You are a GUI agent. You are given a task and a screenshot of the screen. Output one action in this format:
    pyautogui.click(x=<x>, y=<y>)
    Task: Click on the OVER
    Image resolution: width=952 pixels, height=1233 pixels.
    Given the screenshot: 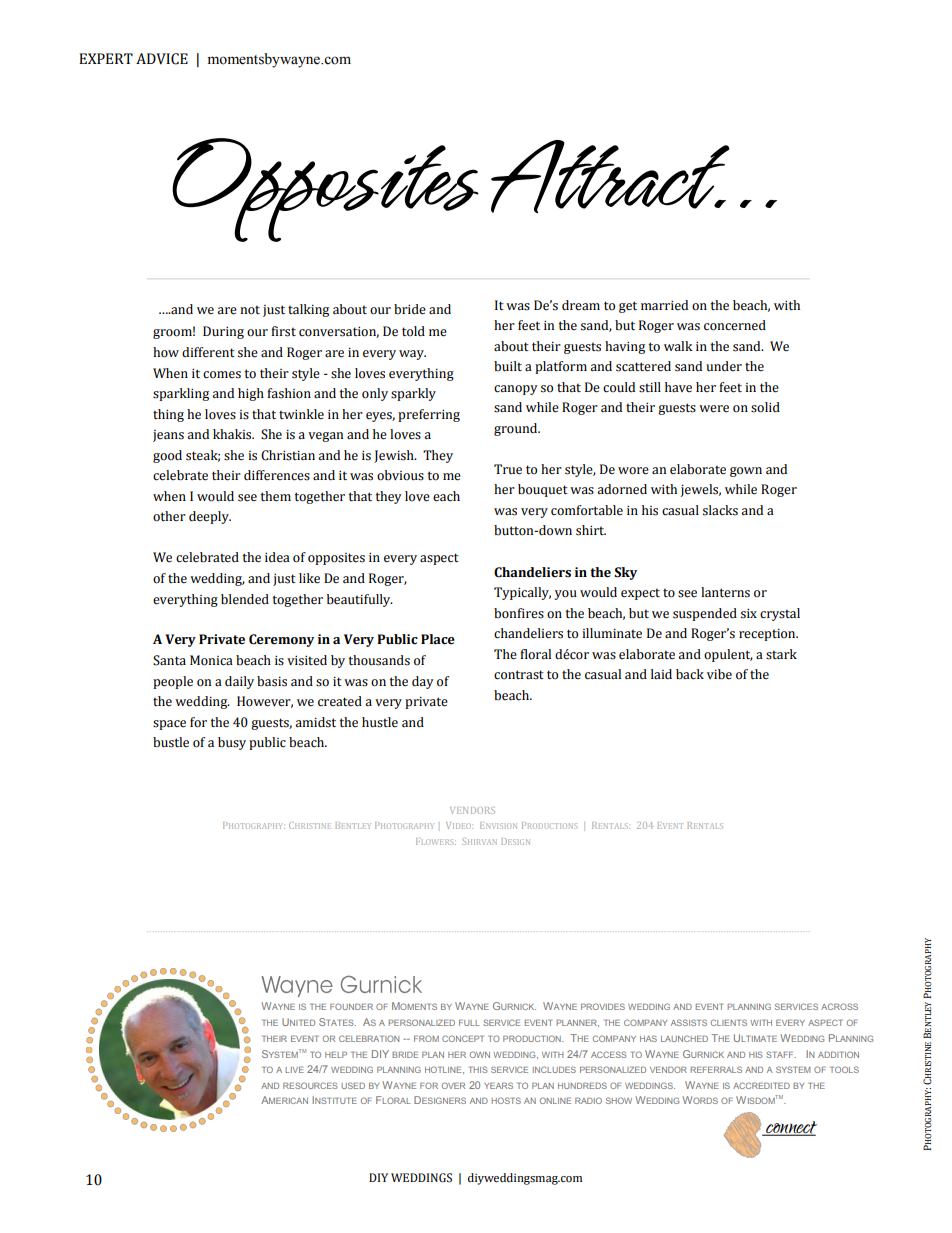 What is the action you would take?
    pyautogui.click(x=453, y=1085)
